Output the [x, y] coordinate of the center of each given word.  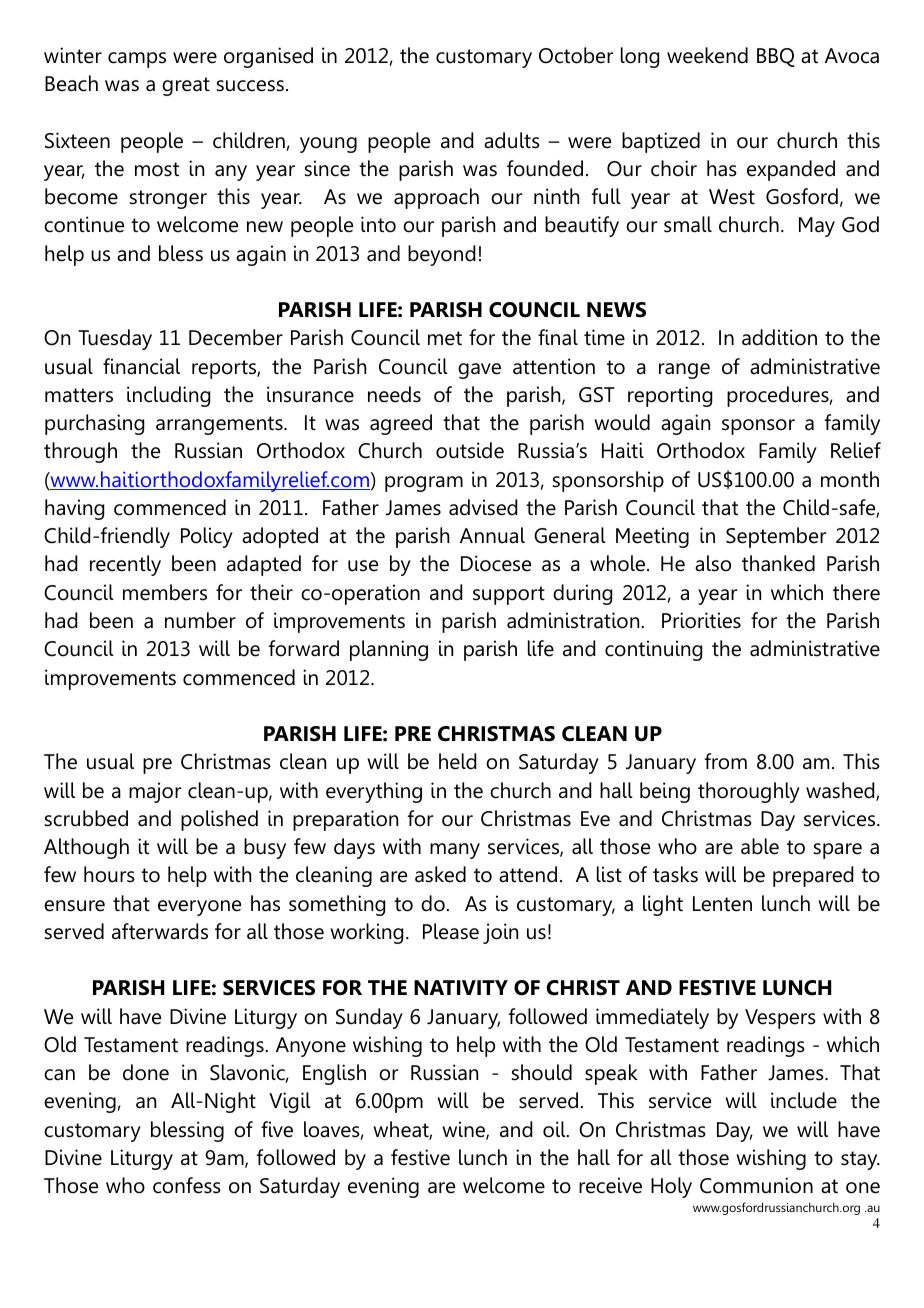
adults [512, 140]
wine [464, 1130]
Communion [756, 1185]
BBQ [776, 57]
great [186, 86]
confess [187, 1185]
